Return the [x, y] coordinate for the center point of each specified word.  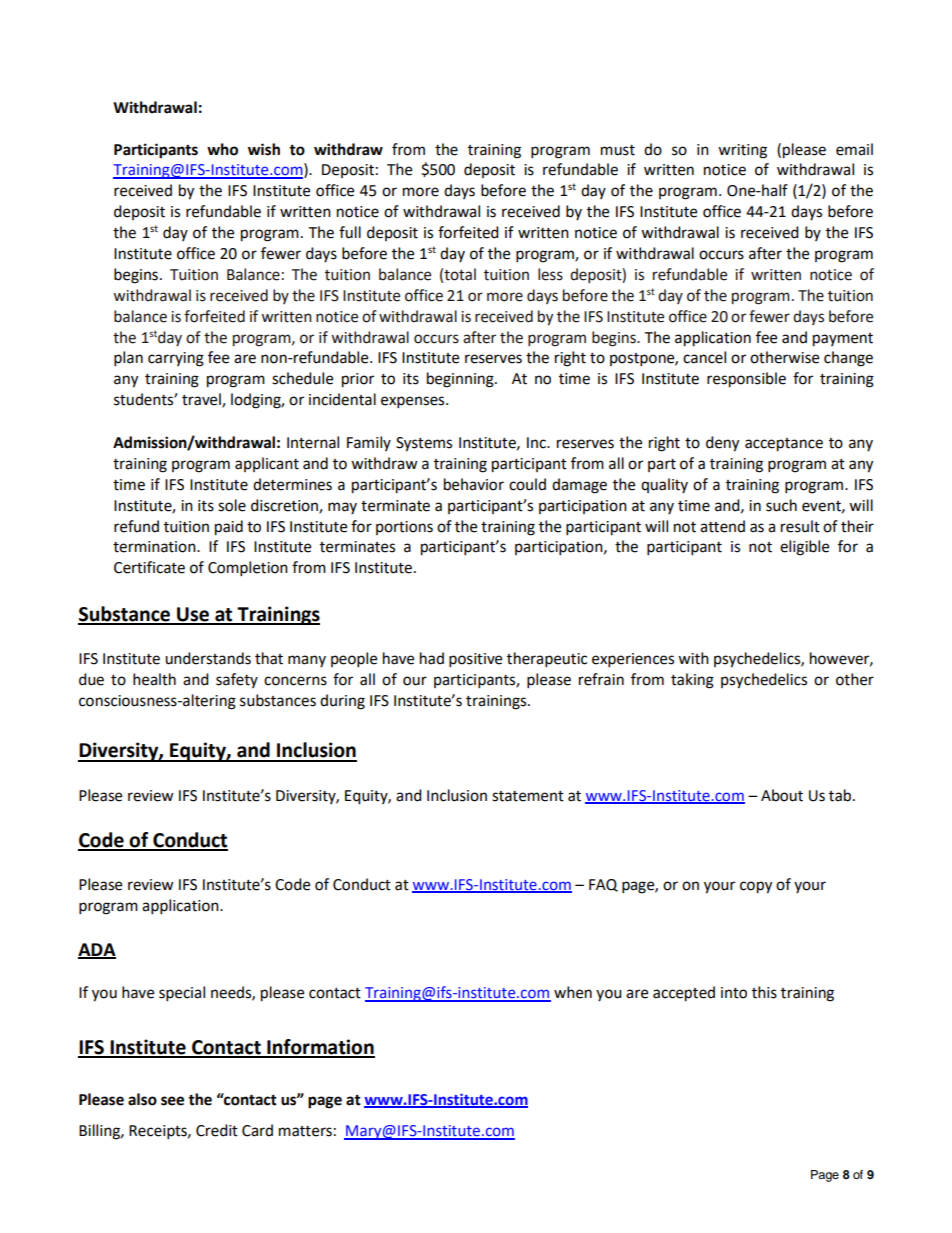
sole [232, 505]
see [172, 1101]
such [781, 505]
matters [305, 1131]
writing [742, 151]
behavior [474, 484]
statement [528, 796]
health [154, 679]
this [764, 992]
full [350, 232]
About [782, 795]
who [222, 149]
